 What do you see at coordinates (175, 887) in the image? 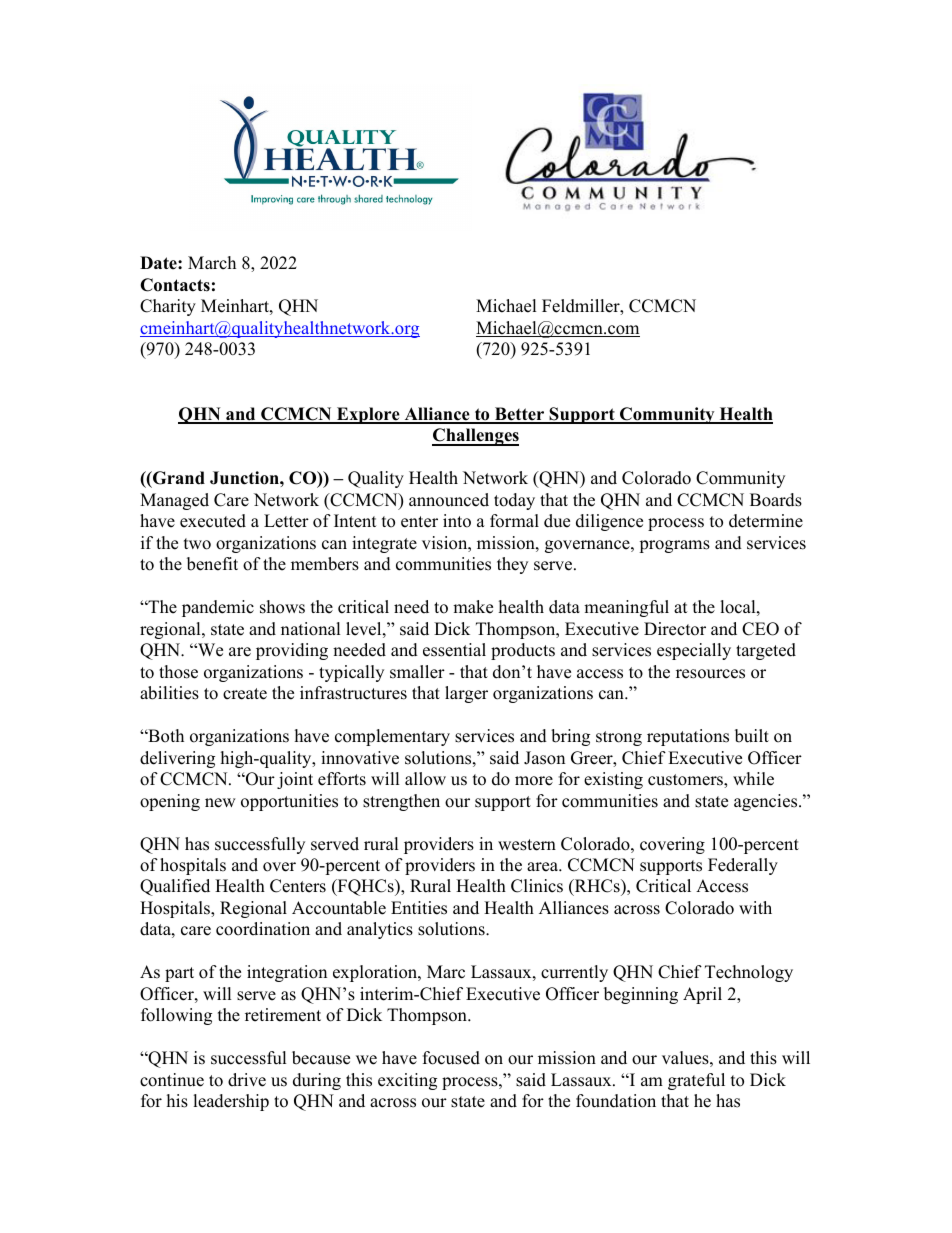
I see `Qualified` at bounding box center [175, 887].
